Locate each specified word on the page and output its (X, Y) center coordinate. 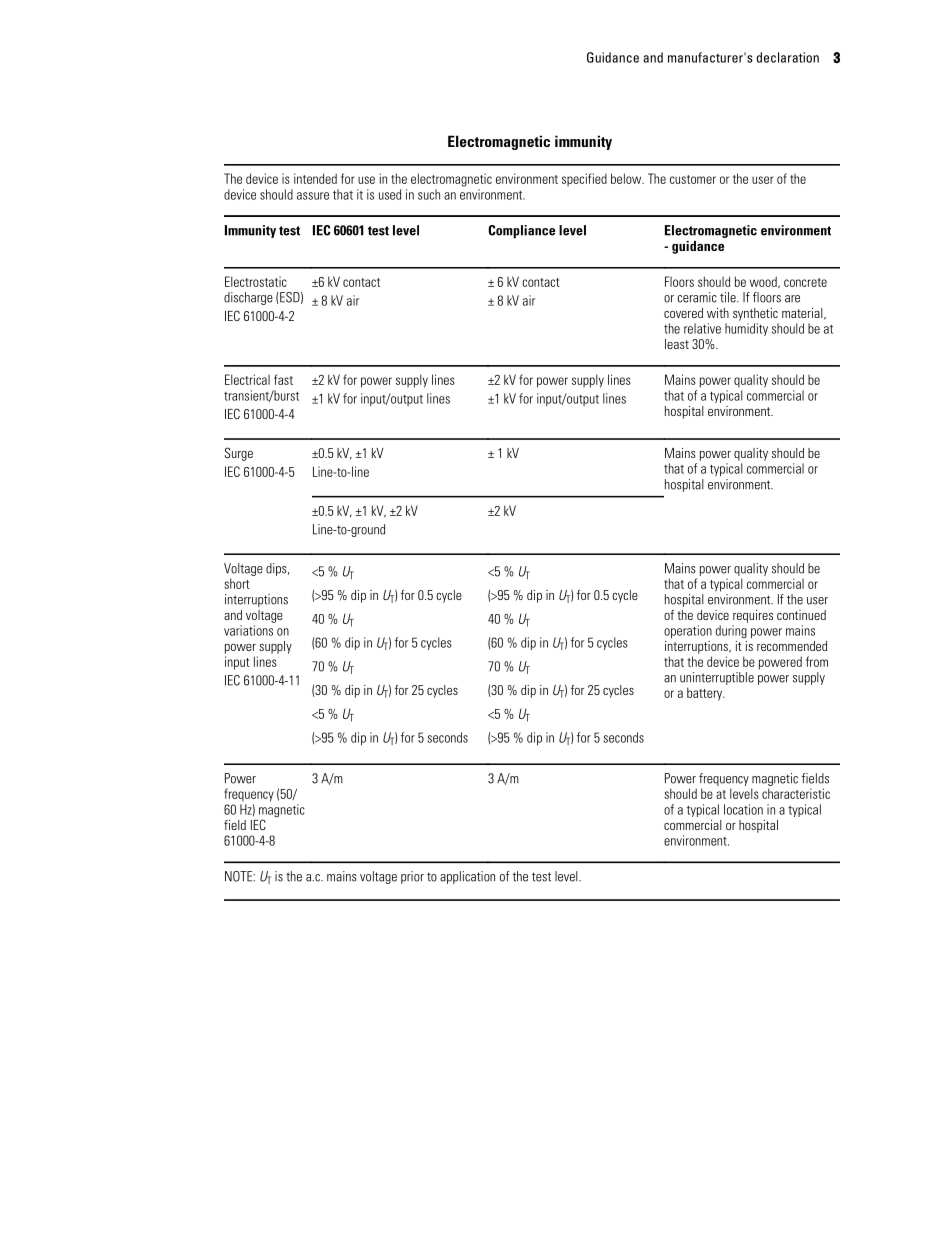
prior (412, 877)
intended (315, 178)
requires (753, 616)
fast (283, 379)
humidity (746, 329)
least (677, 344)
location (743, 809)
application (467, 877)
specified (584, 180)
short (237, 583)
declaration (788, 57)
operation (688, 631)
